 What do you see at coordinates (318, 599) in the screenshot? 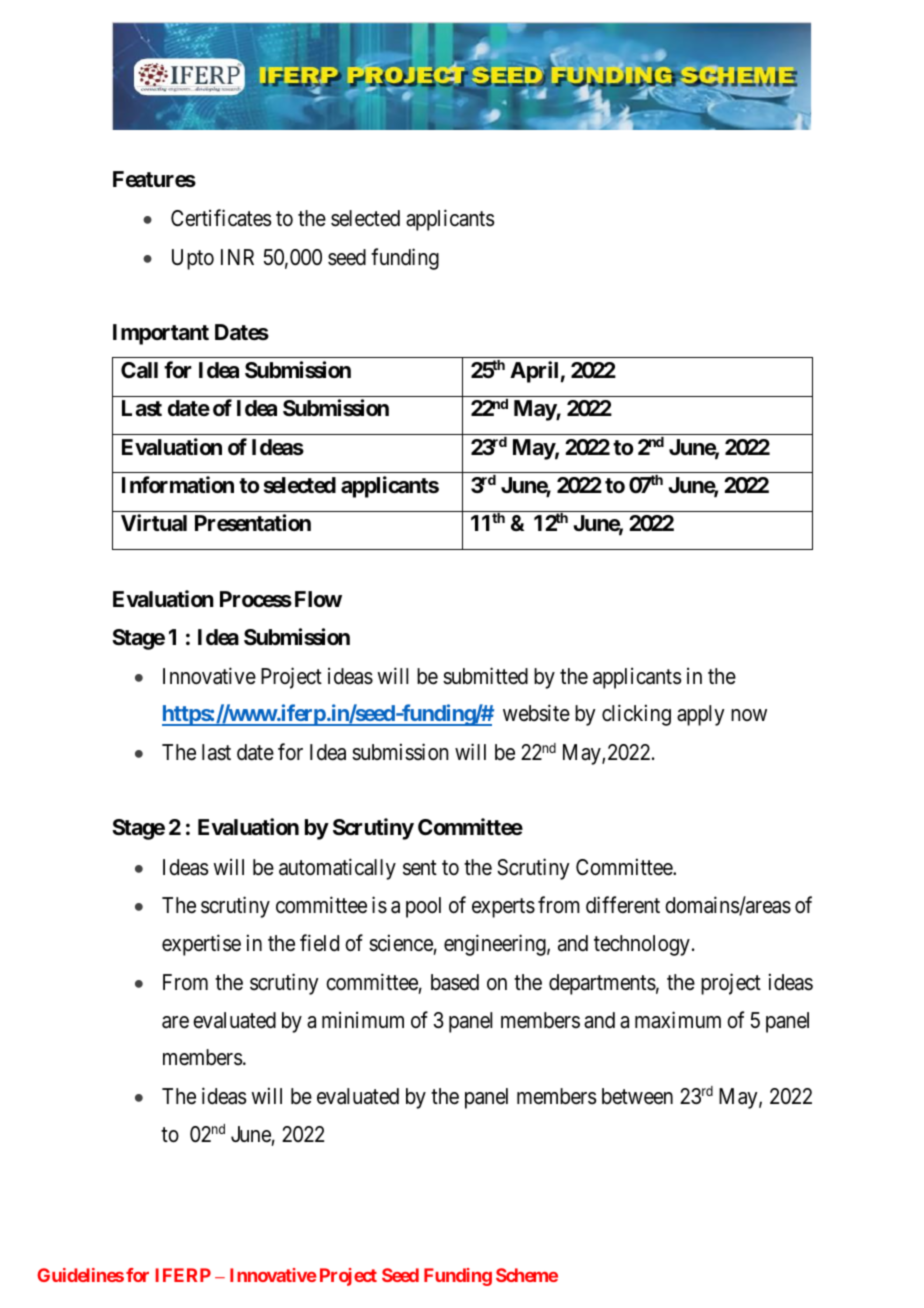
I see `Flow` at bounding box center [318, 599].
